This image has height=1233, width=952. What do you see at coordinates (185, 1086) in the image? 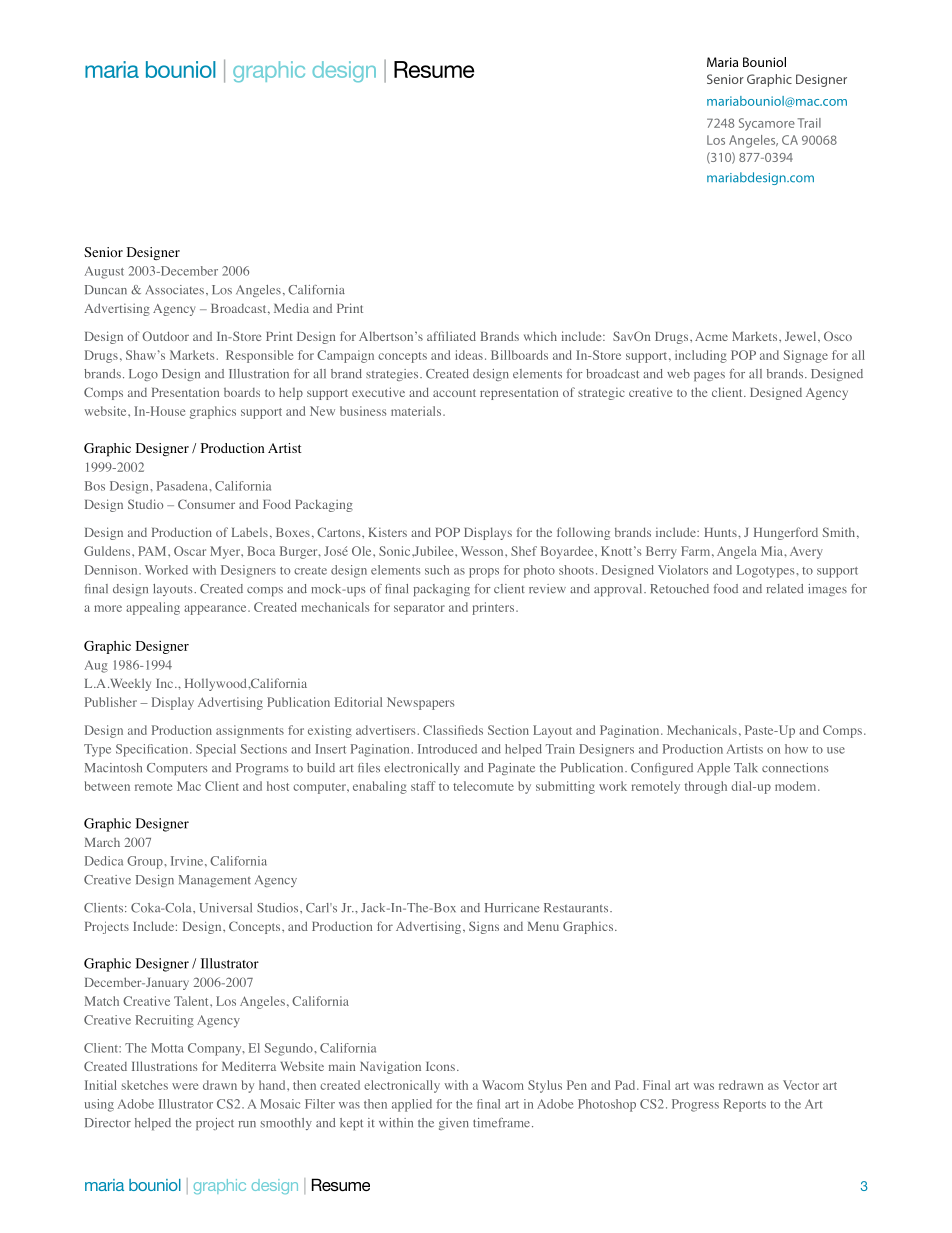
I see `were` at bounding box center [185, 1086].
